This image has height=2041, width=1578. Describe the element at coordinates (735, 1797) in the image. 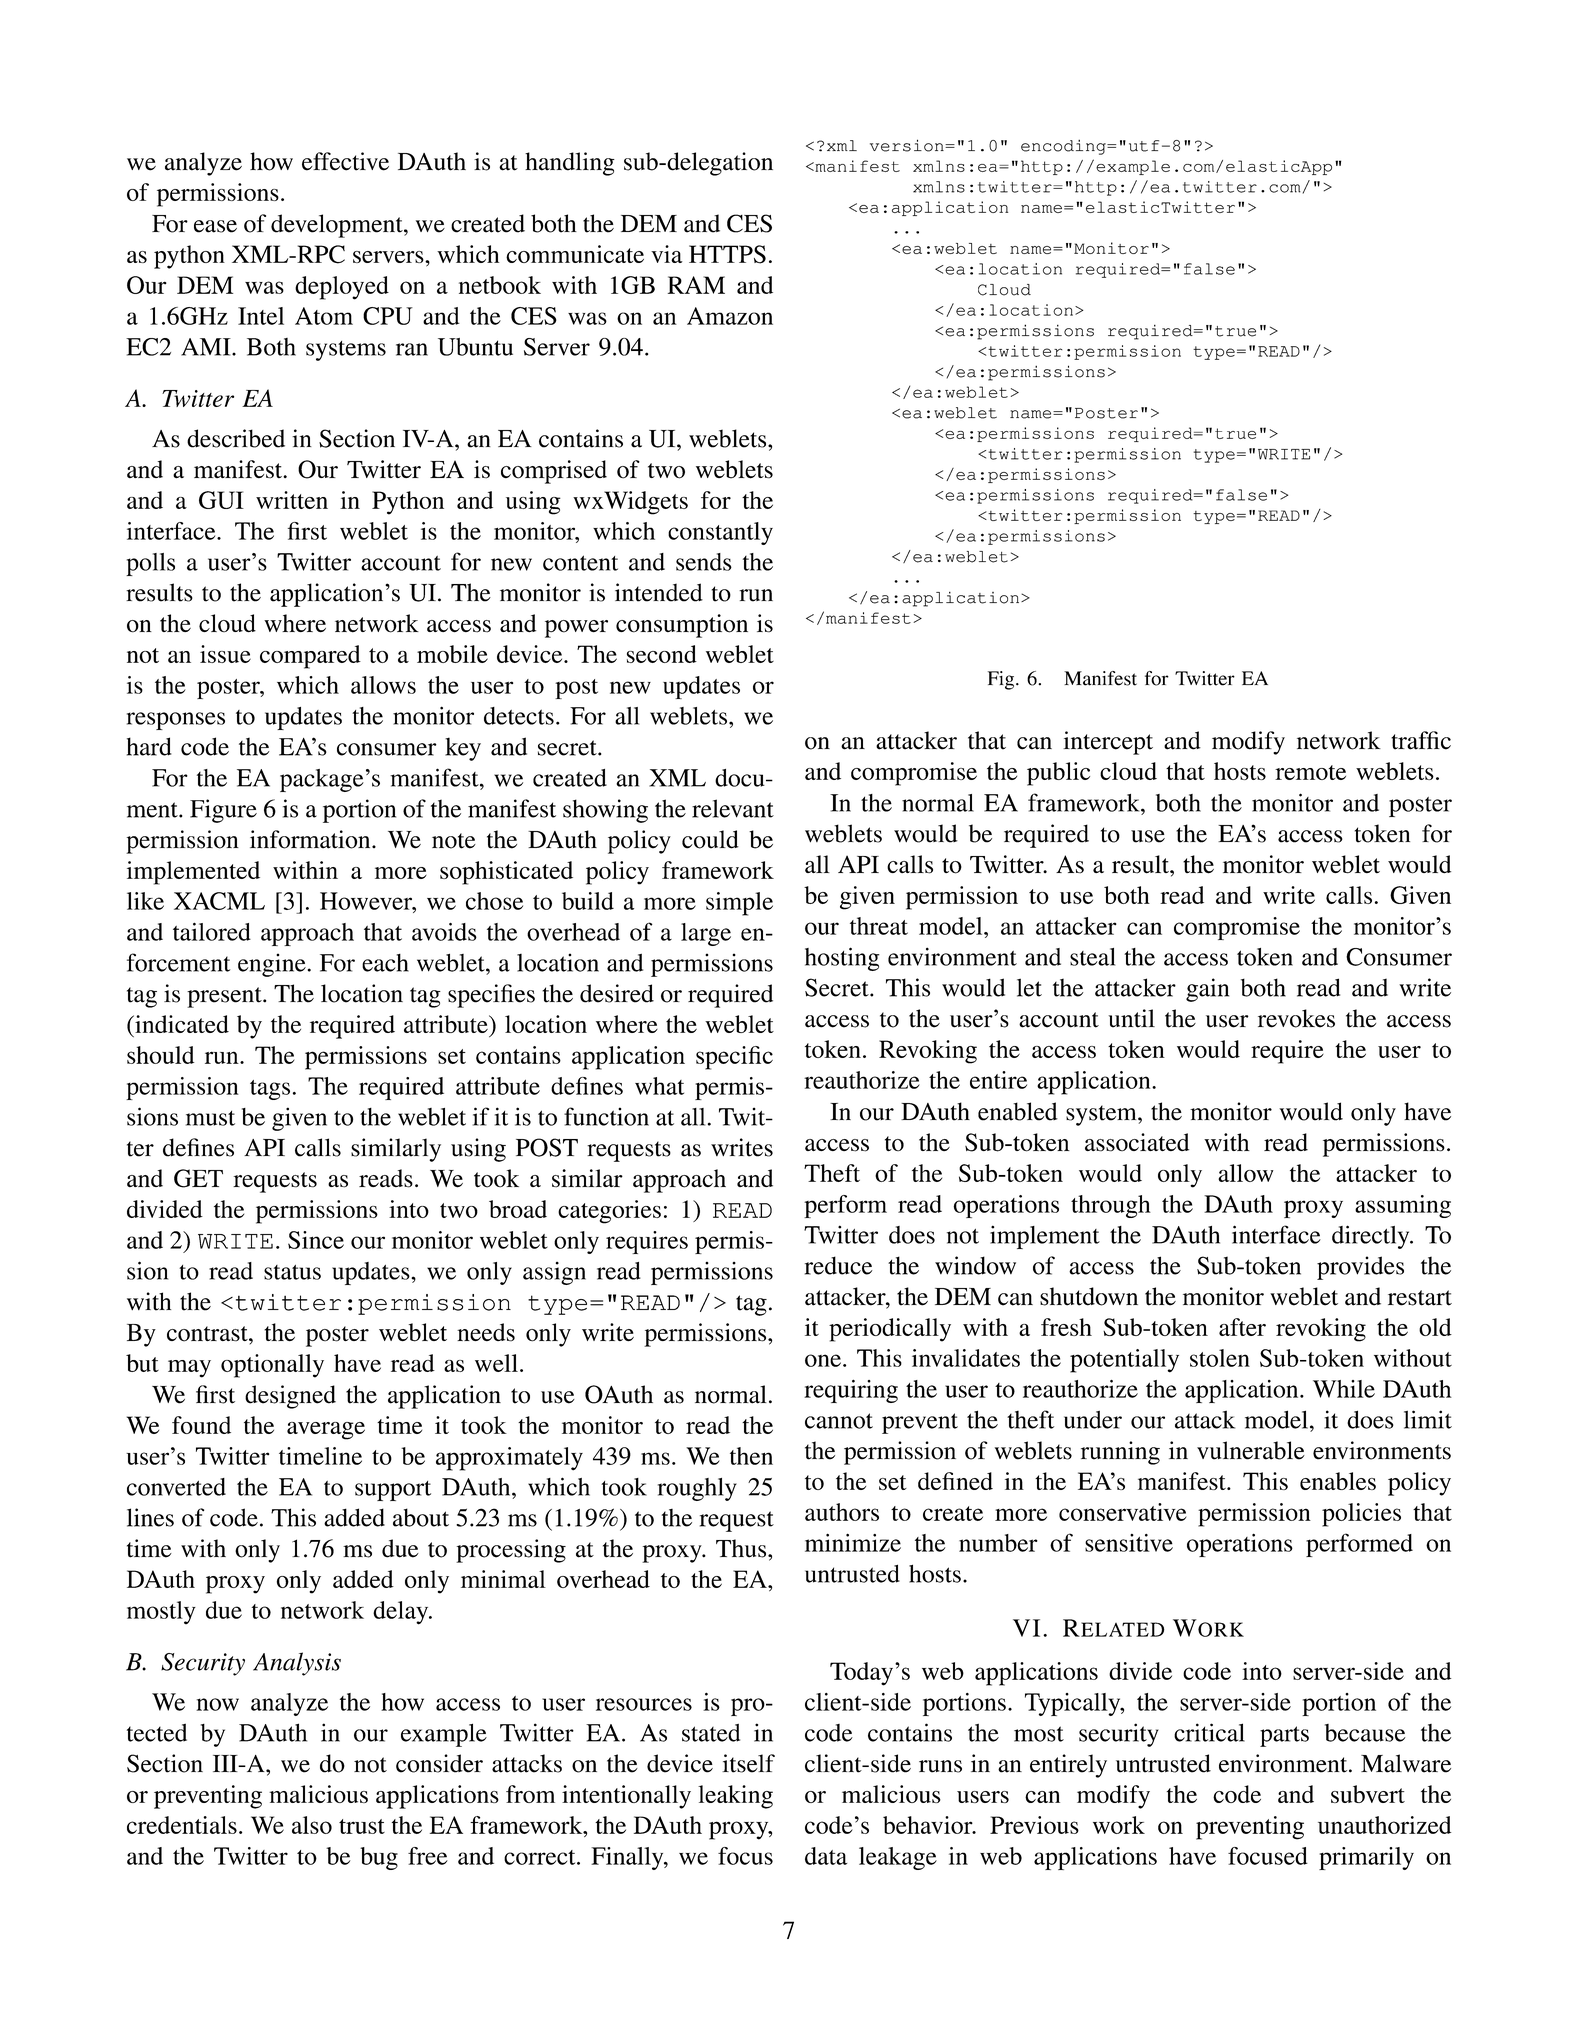

I see `leaking` at that location.
